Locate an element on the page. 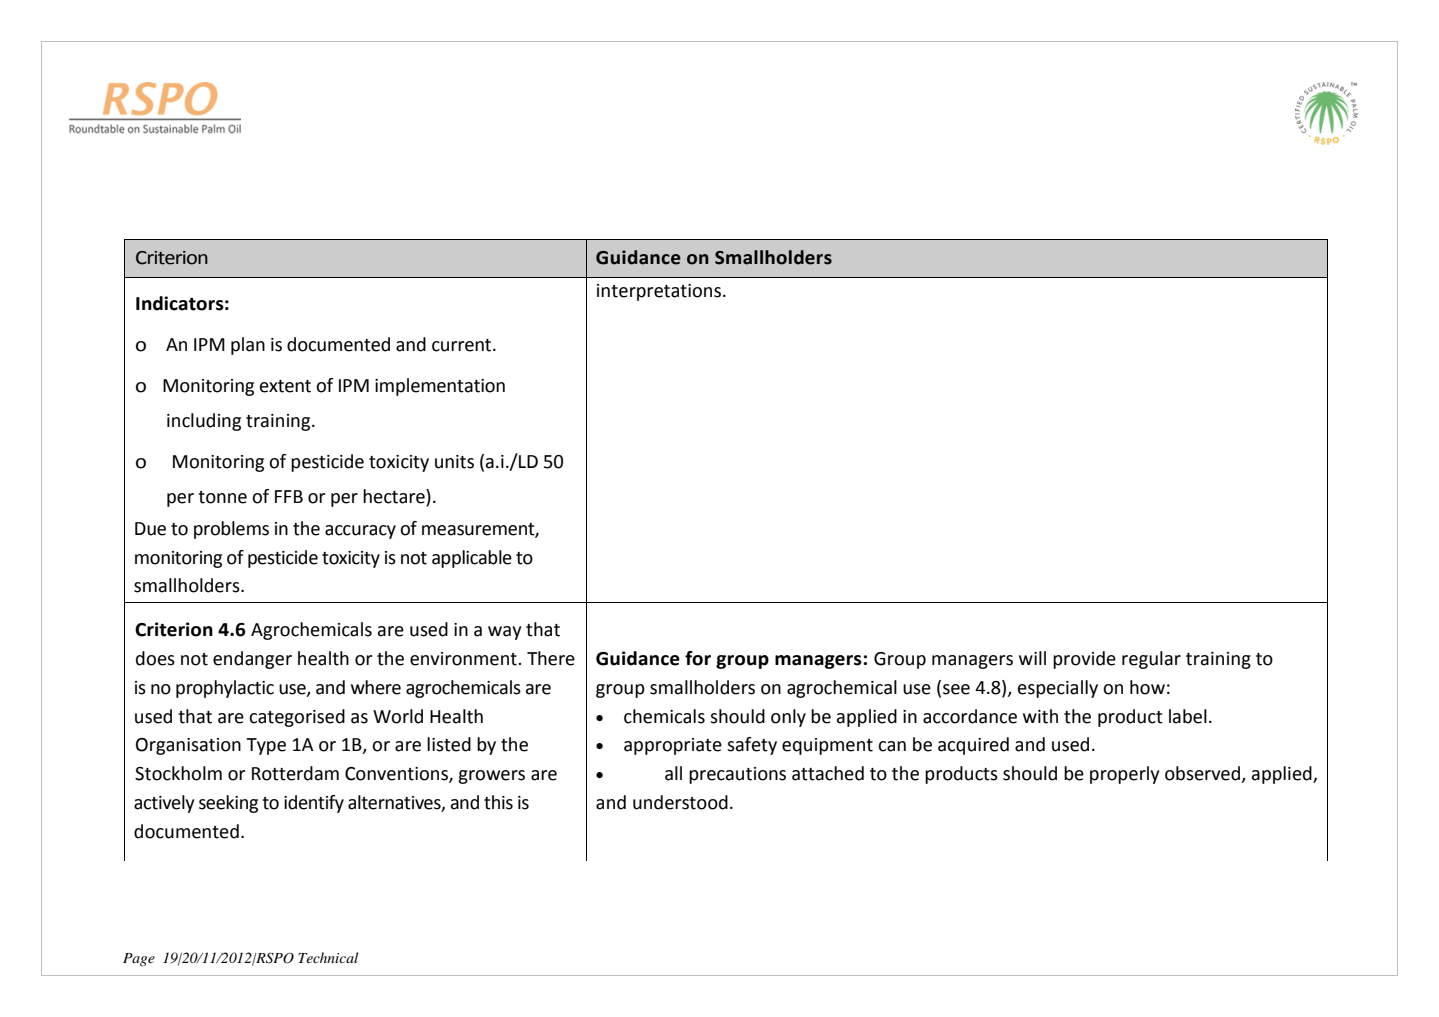 The image size is (1439, 1017). Technical is located at coordinates (328, 957).
